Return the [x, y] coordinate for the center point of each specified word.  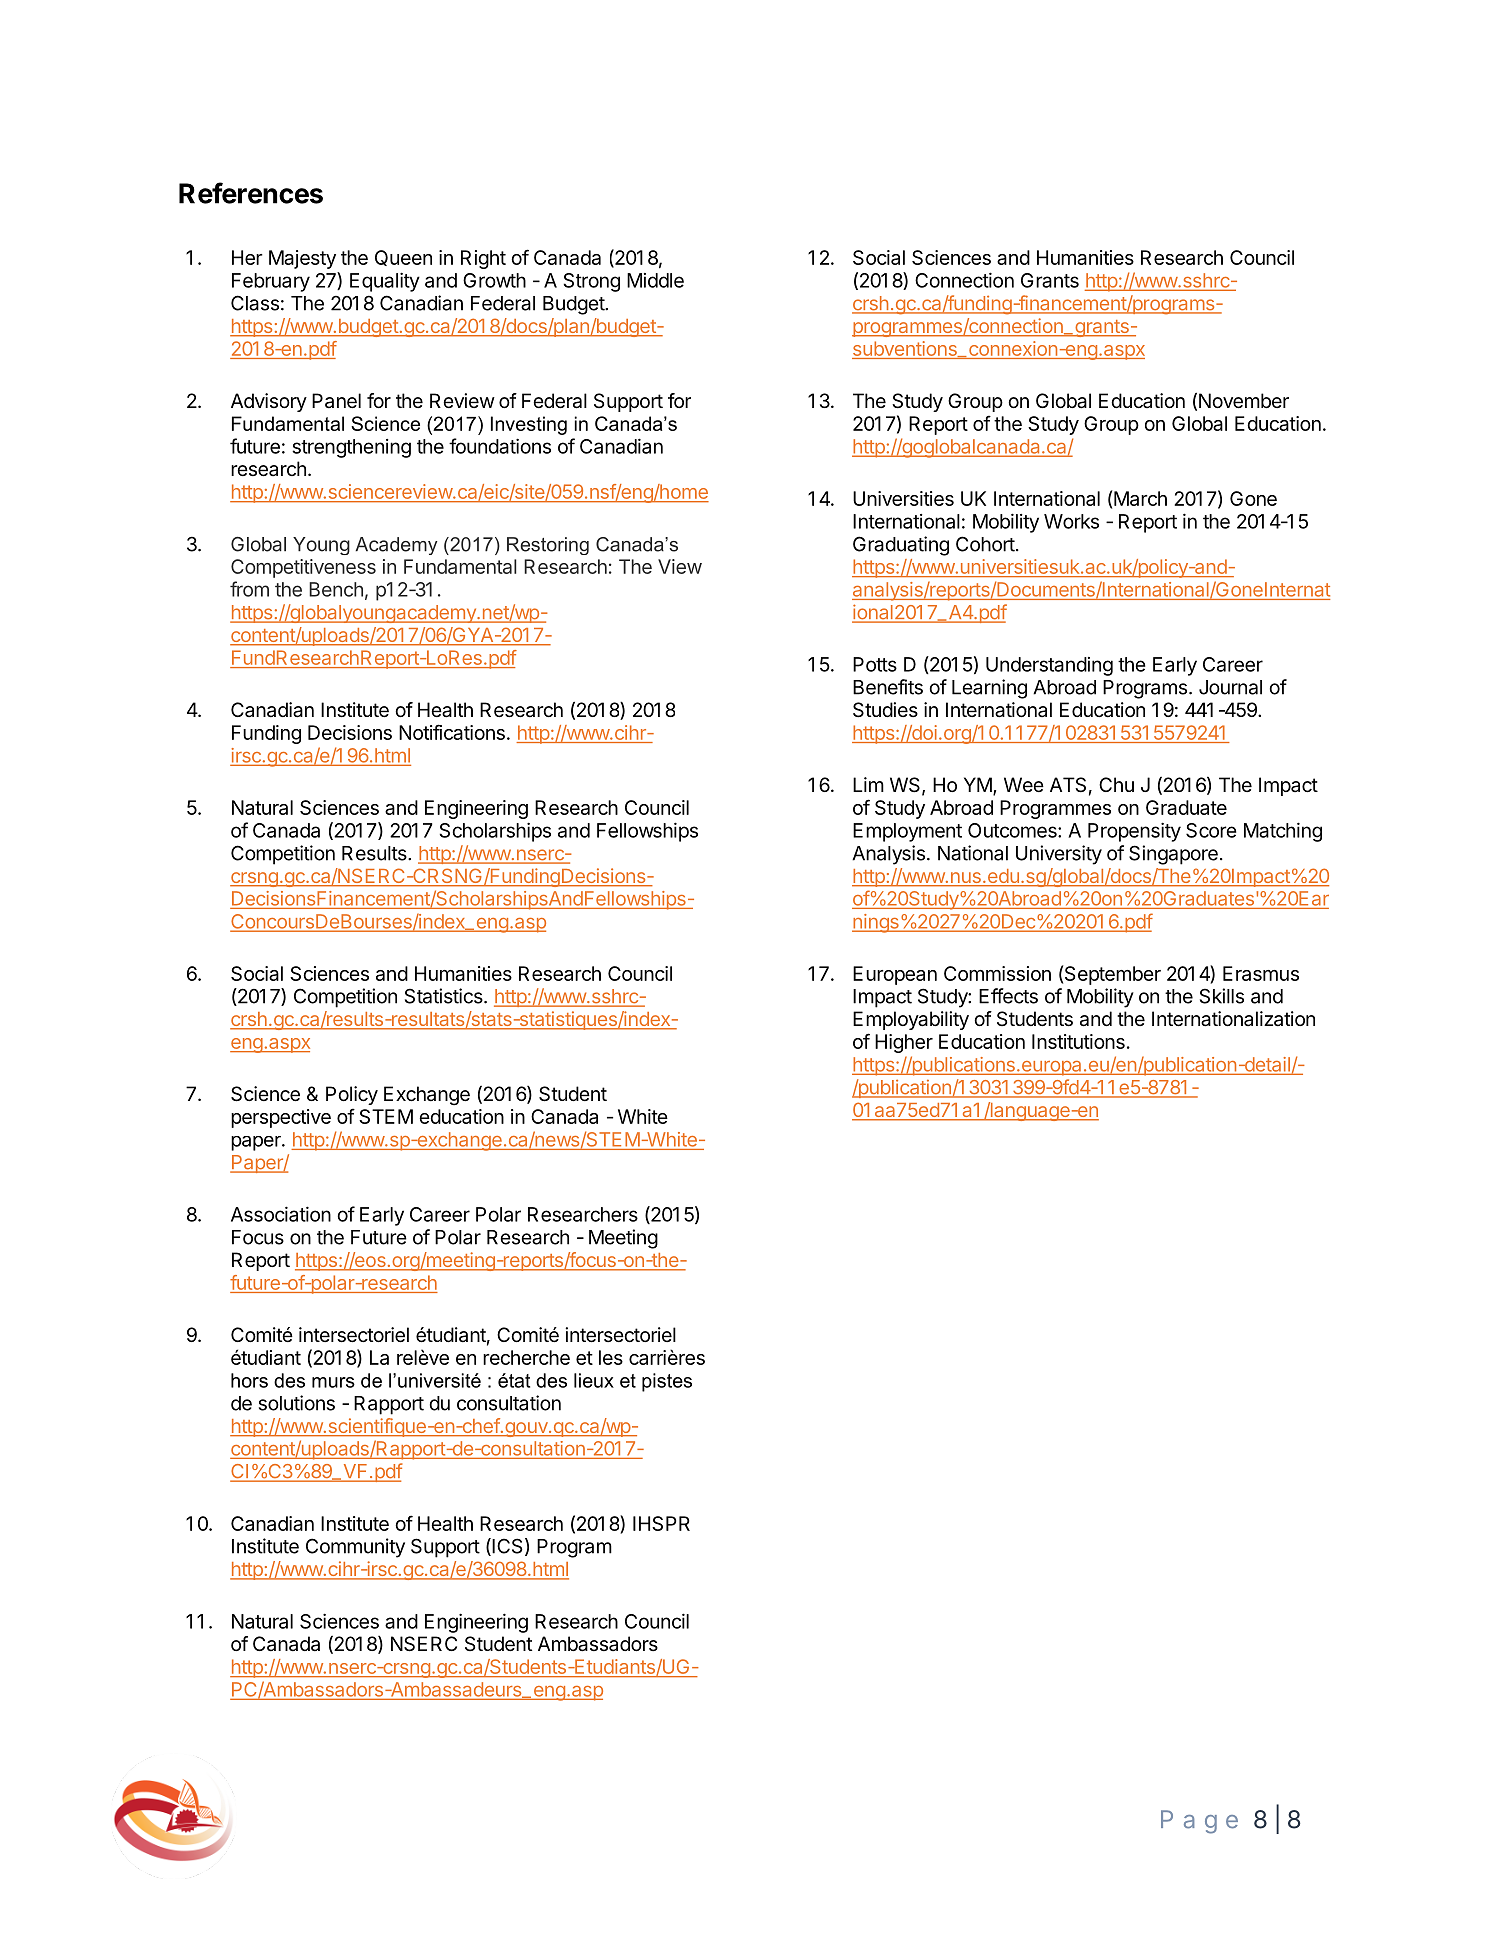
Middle [655, 280]
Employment [907, 832]
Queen [403, 258]
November [1244, 401]
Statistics [444, 996]
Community [355, 1548]
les [611, 1357]
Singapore [1173, 855]
